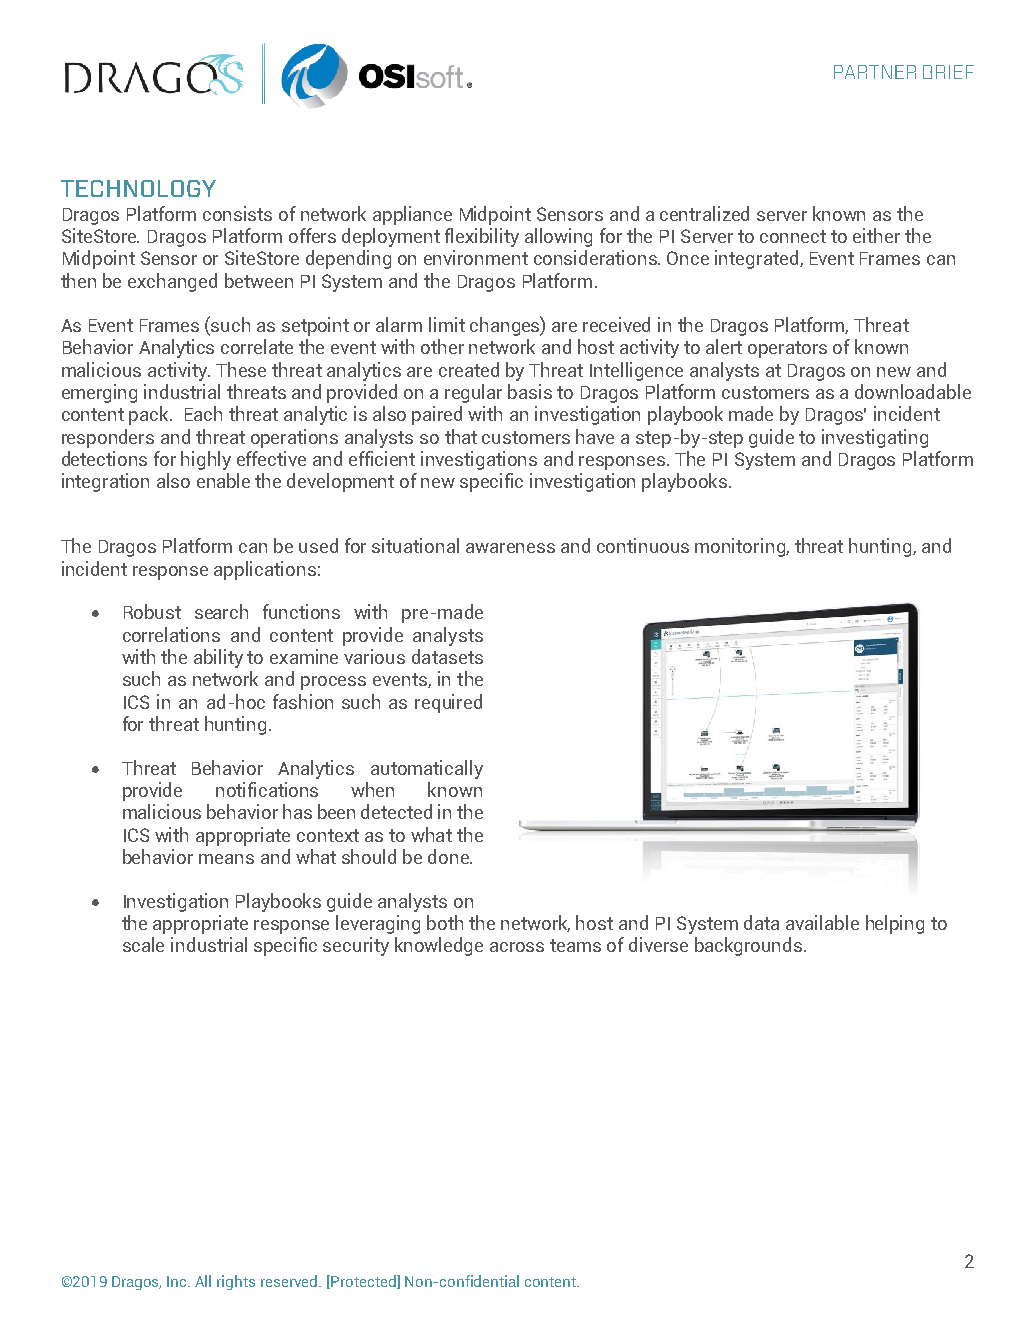 This page has height=1339, width=1035. What do you see at coordinates (748, 946) in the page?
I see `backgrounds` at bounding box center [748, 946].
